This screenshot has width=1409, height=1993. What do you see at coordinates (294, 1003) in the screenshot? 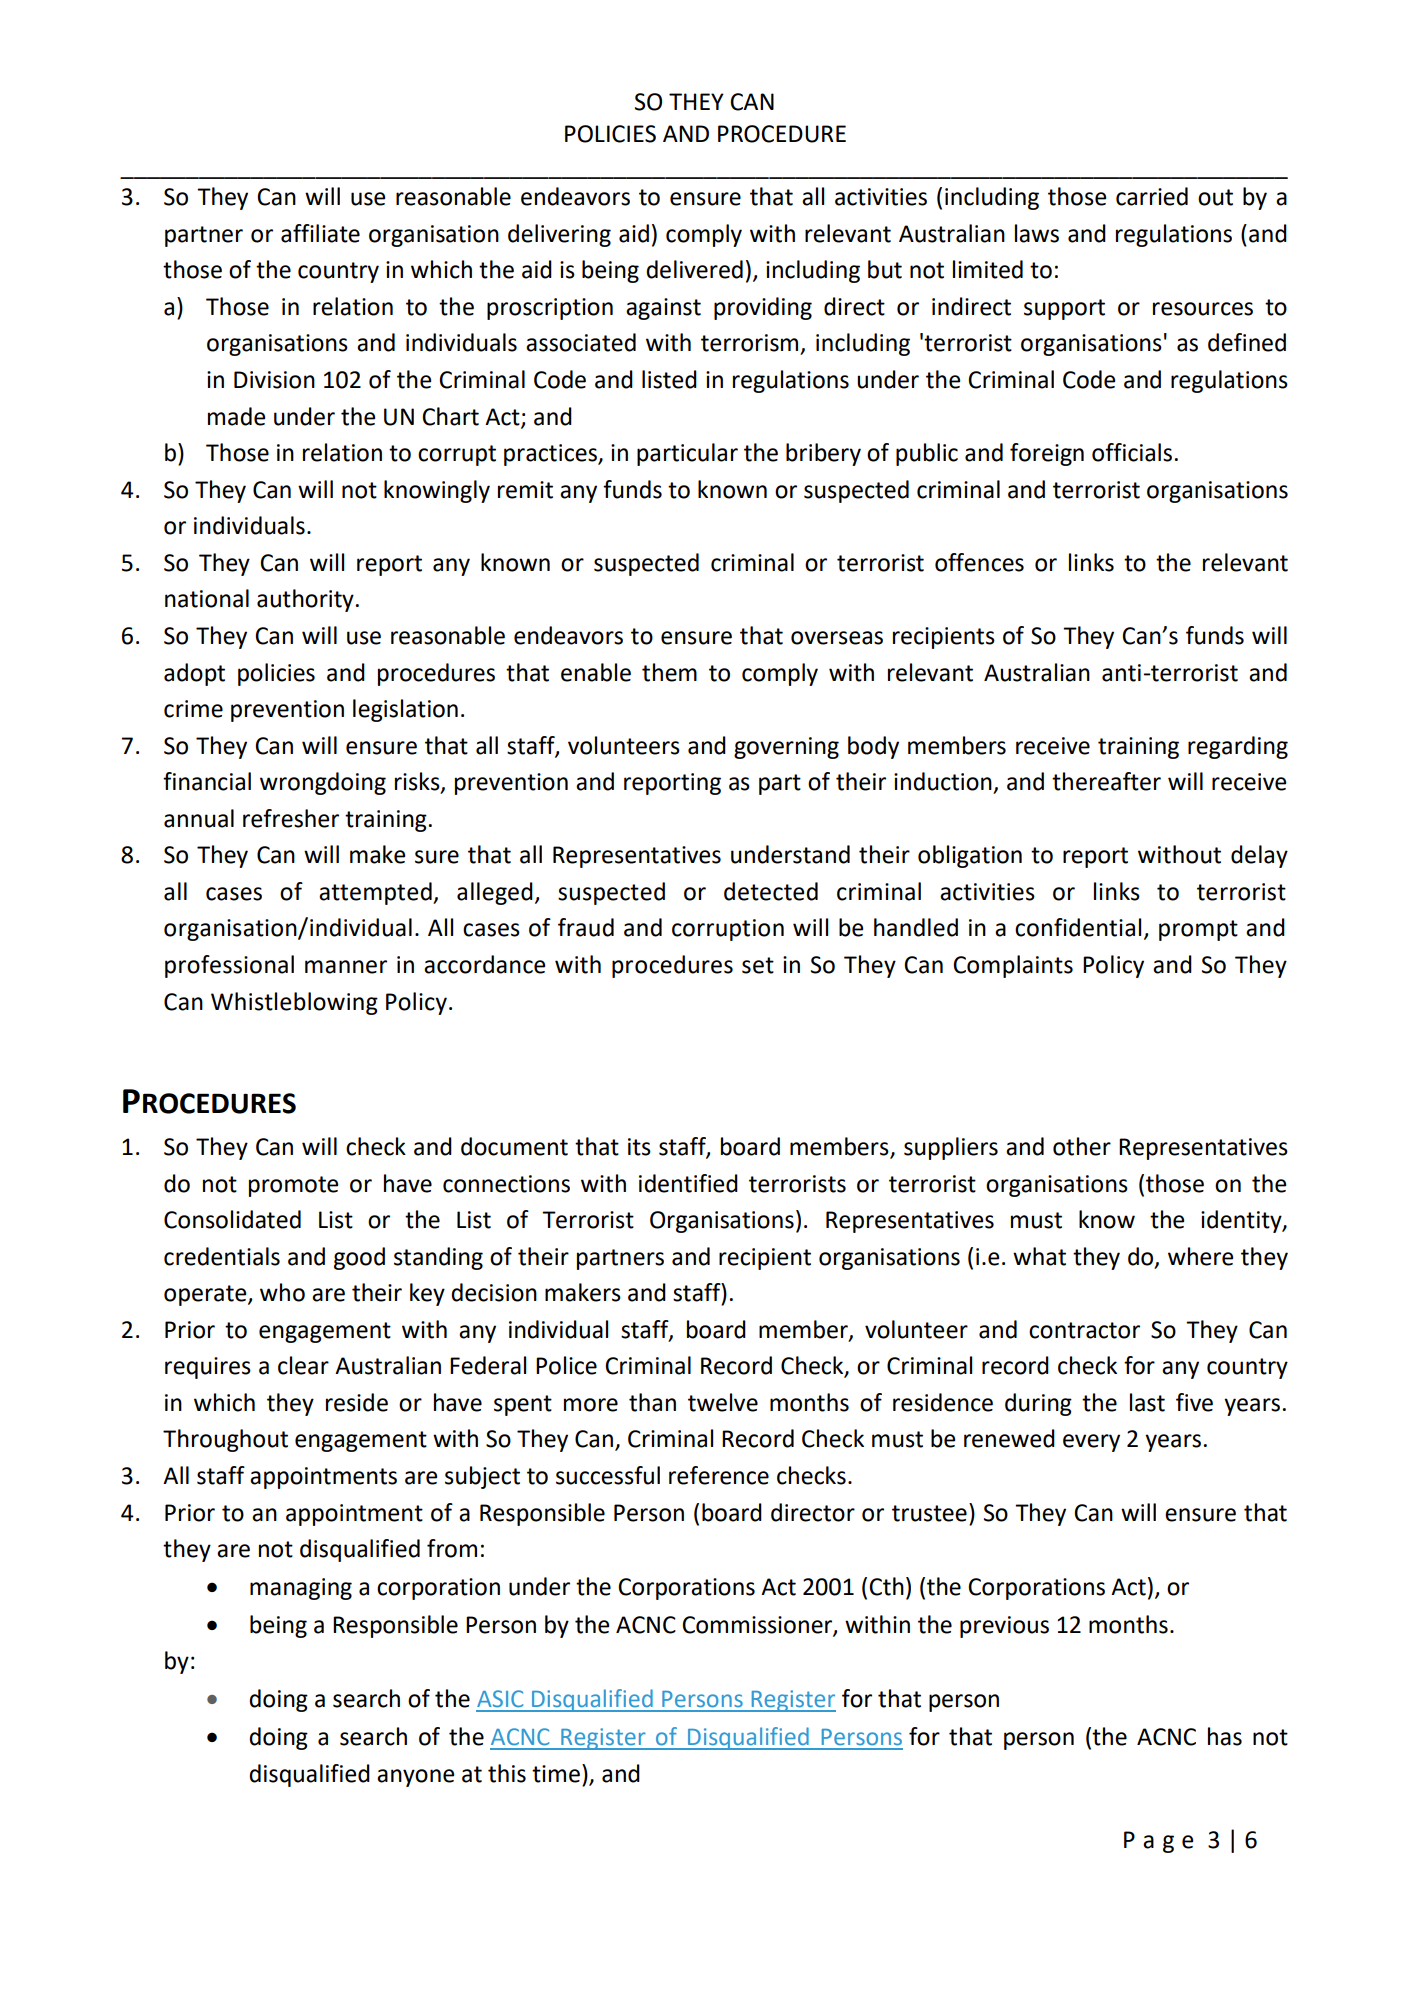
I see `Whistleblowing` at bounding box center [294, 1003].
